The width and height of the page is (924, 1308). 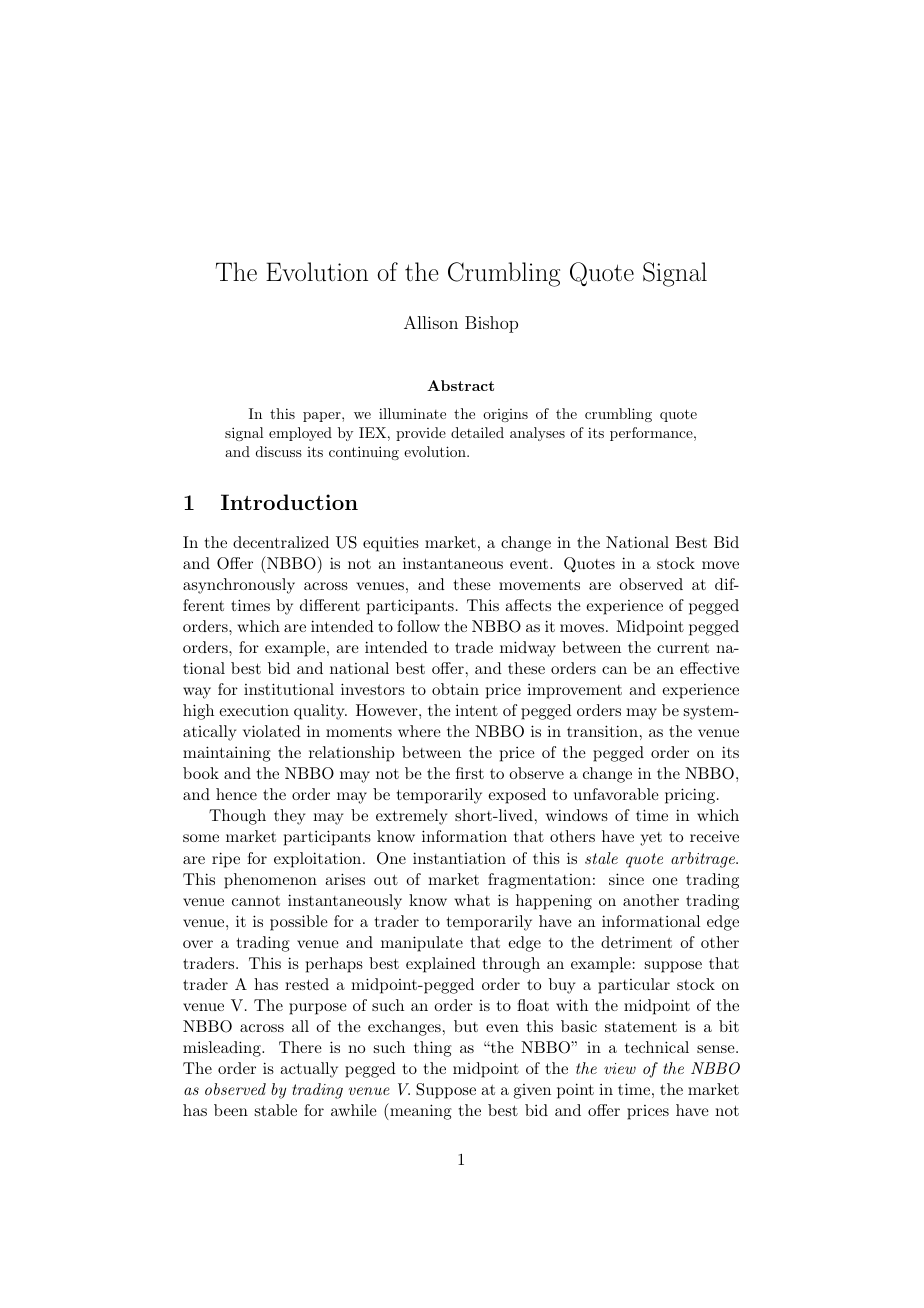 What do you see at coordinates (537, 434) in the page?
I see `analyses` at bounding box center [537, 434].
